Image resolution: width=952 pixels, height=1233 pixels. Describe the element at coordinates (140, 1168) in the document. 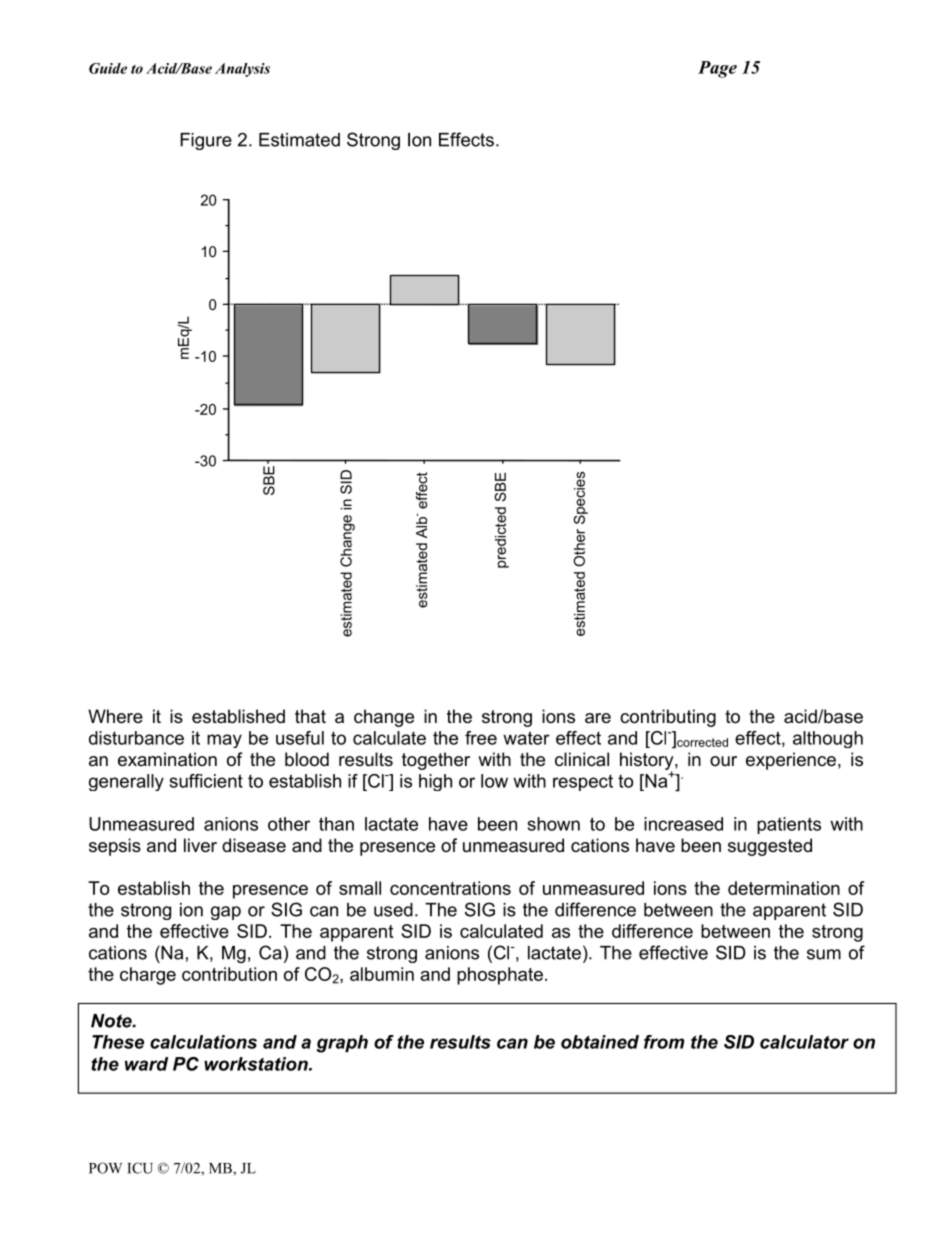

I see `ICU` at that location.
